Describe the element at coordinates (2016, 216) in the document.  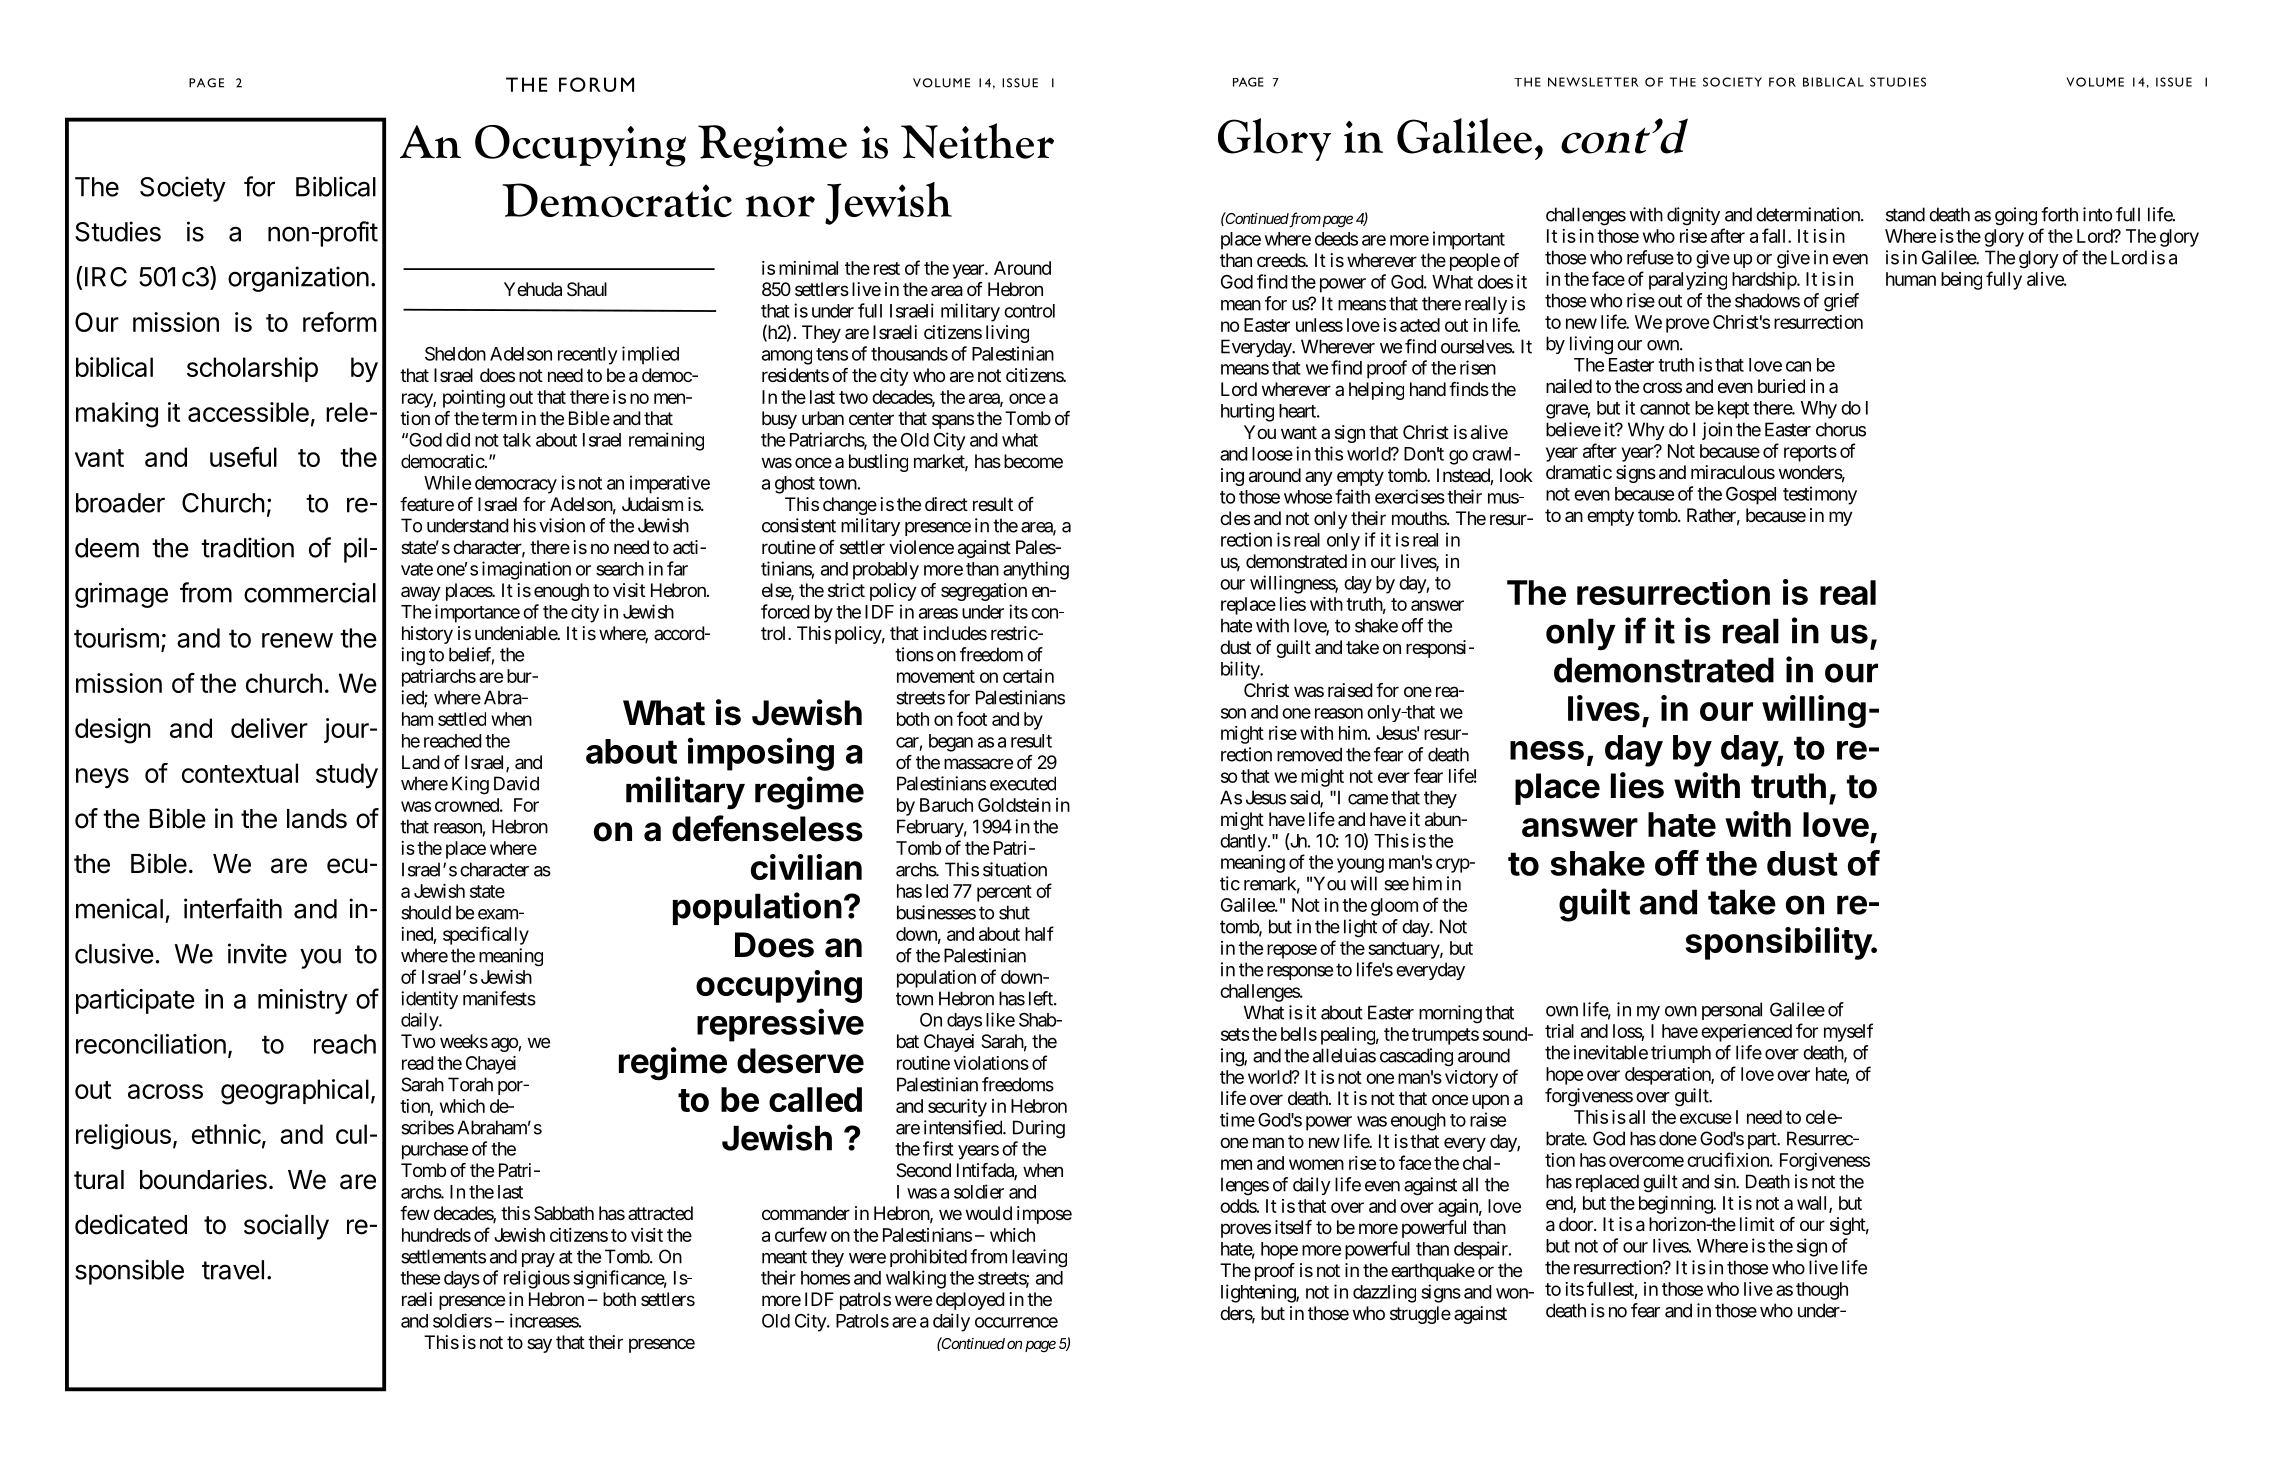
I see `going` at that location.
